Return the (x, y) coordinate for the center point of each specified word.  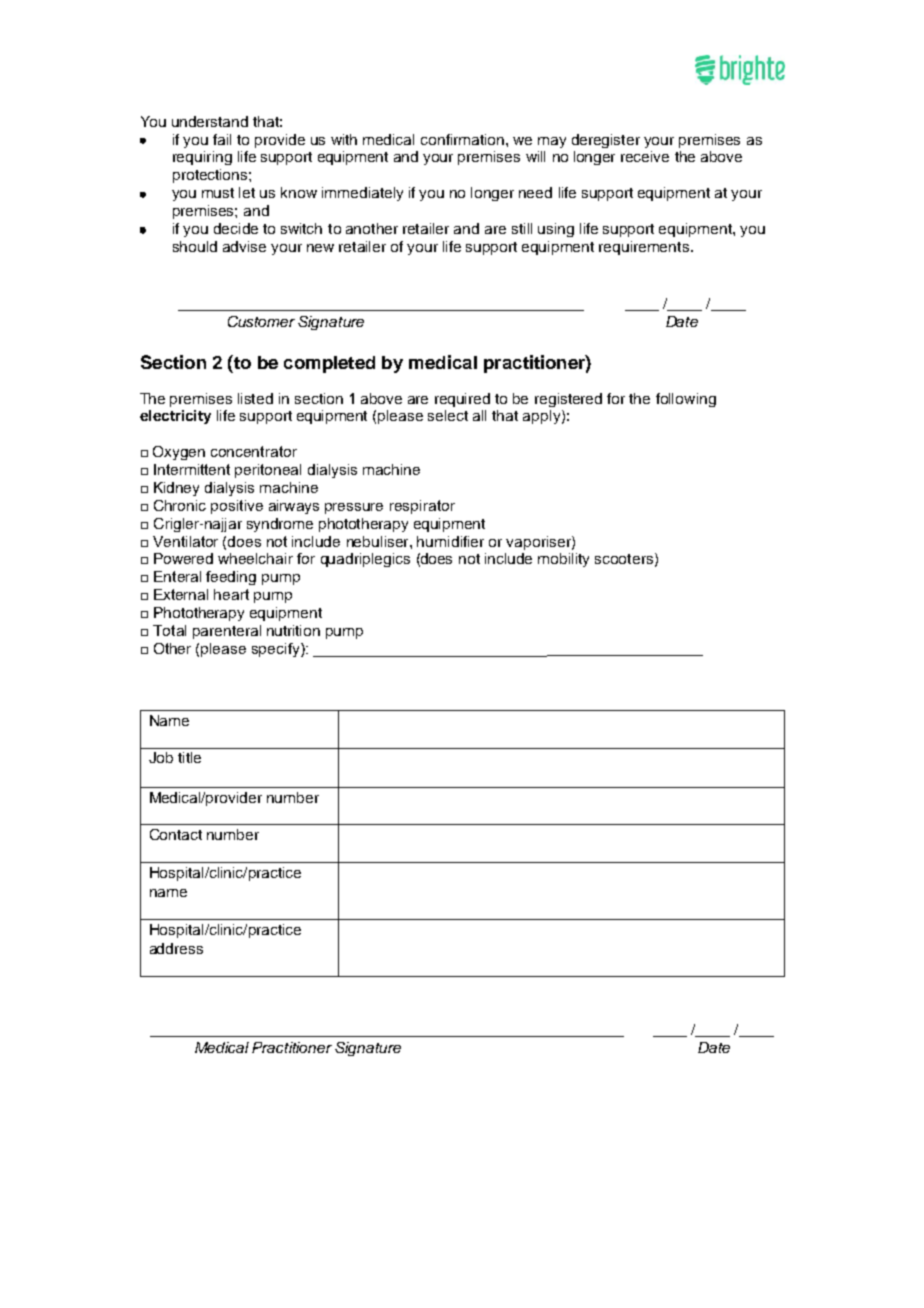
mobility (563, 560)
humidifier (450, 541)
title (189, 757)
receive (645, 156)
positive (237, 507)
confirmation (464, 139)
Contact (176, 834)
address (176, 948)
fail (222, 139)
